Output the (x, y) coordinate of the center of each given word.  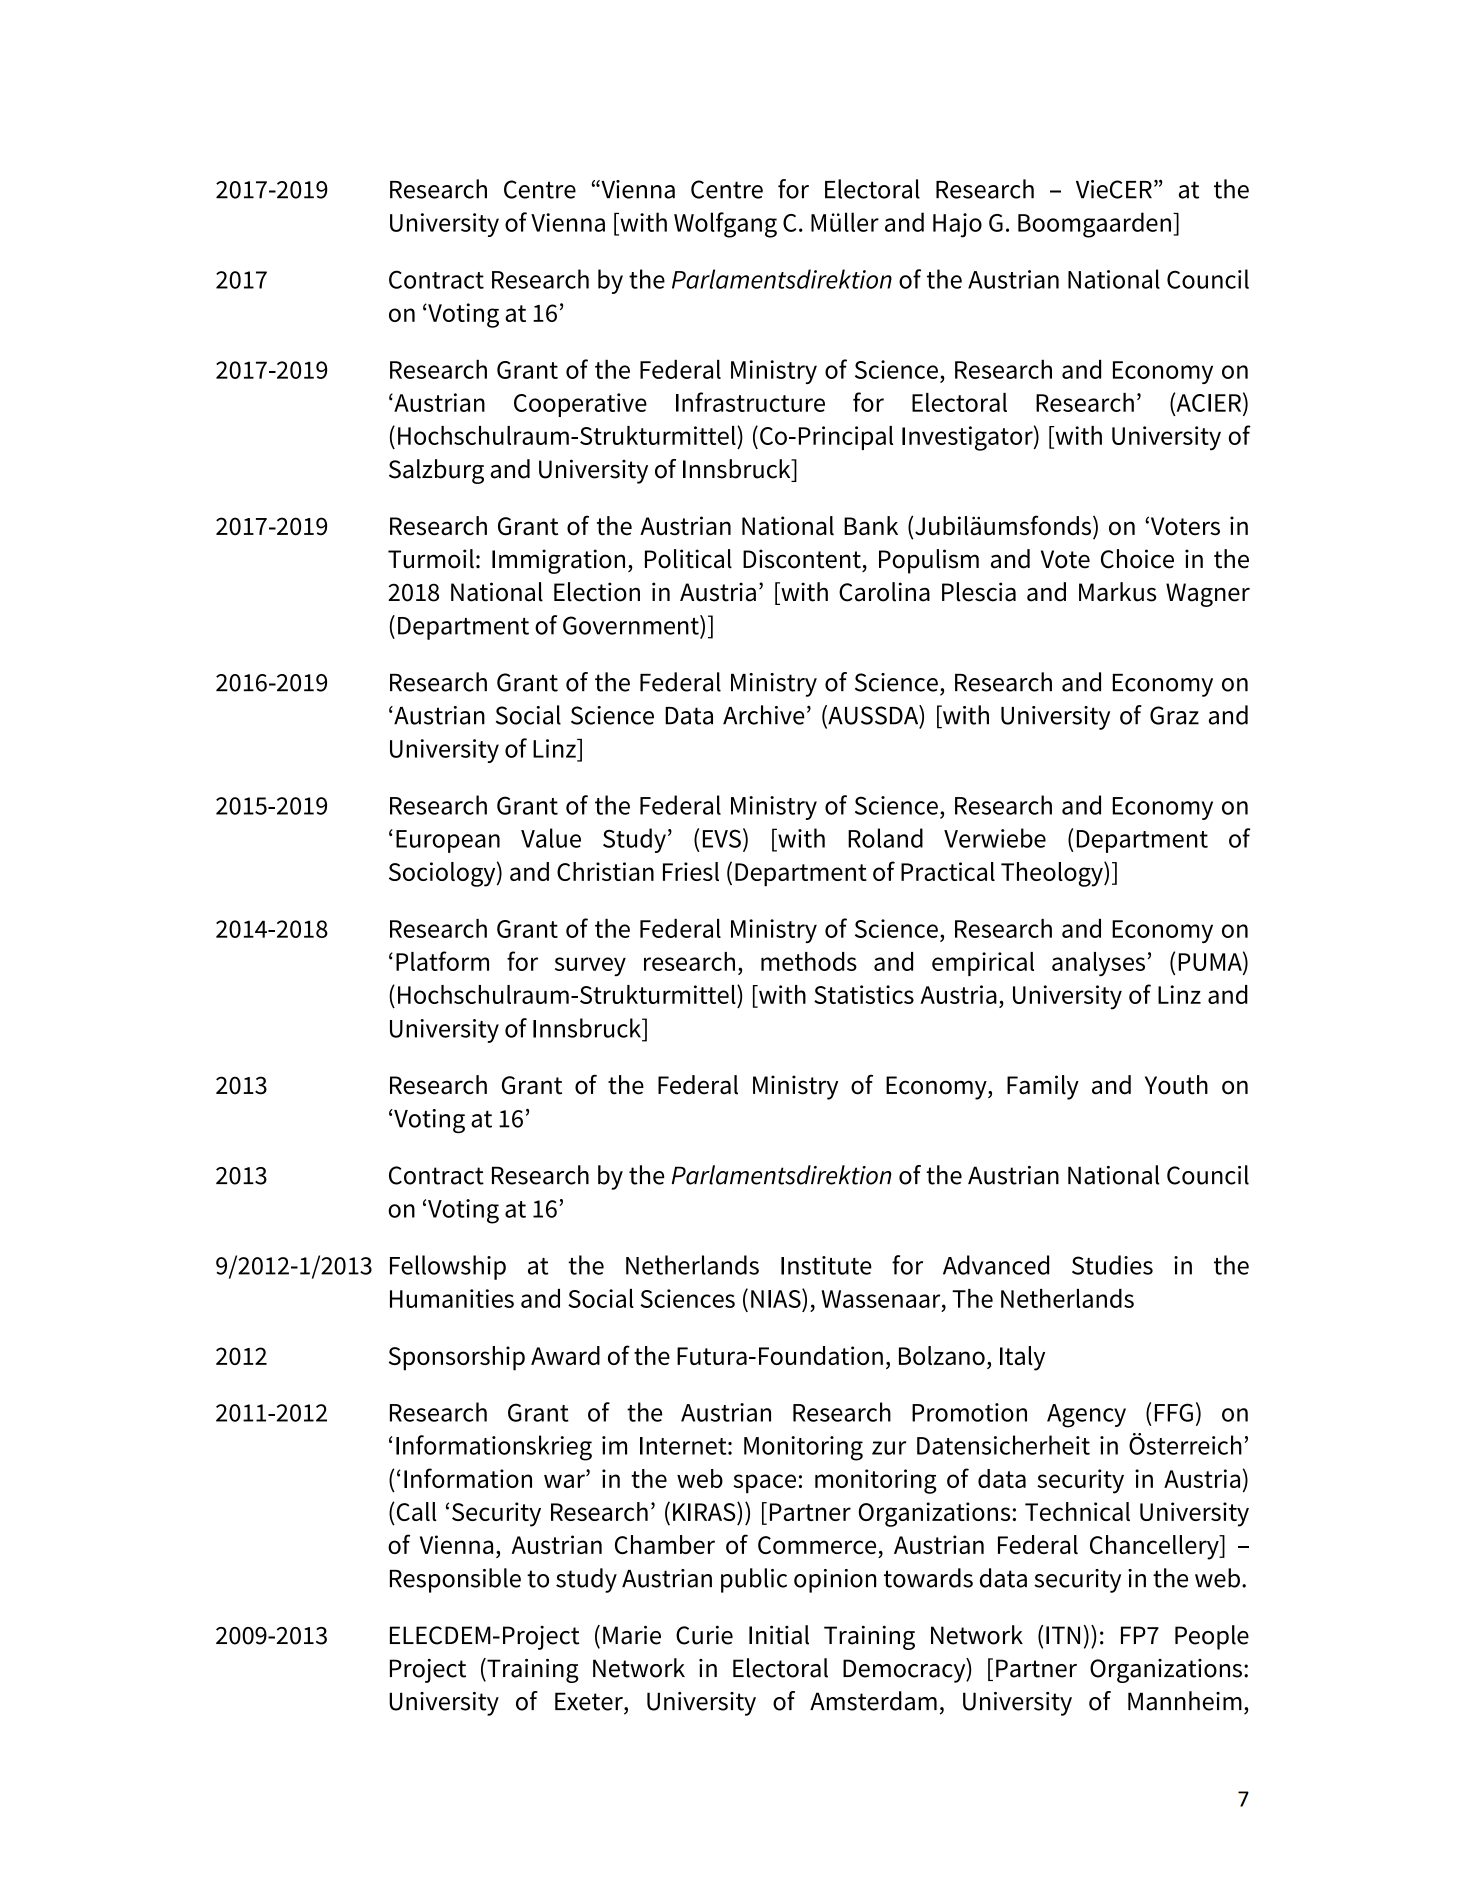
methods (809, 961)
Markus (1117, 592)
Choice (1137, 559)
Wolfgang (725, 225)
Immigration (558, 561)
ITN (1063, 1635)
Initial (779, 1635)
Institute (826, 1265)
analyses (1098, 964)
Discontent (802, 559)
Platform (442, 961)
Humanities (452, 1298)
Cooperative (580, 405)
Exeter (590, 1701)
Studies (1112, 1265)
